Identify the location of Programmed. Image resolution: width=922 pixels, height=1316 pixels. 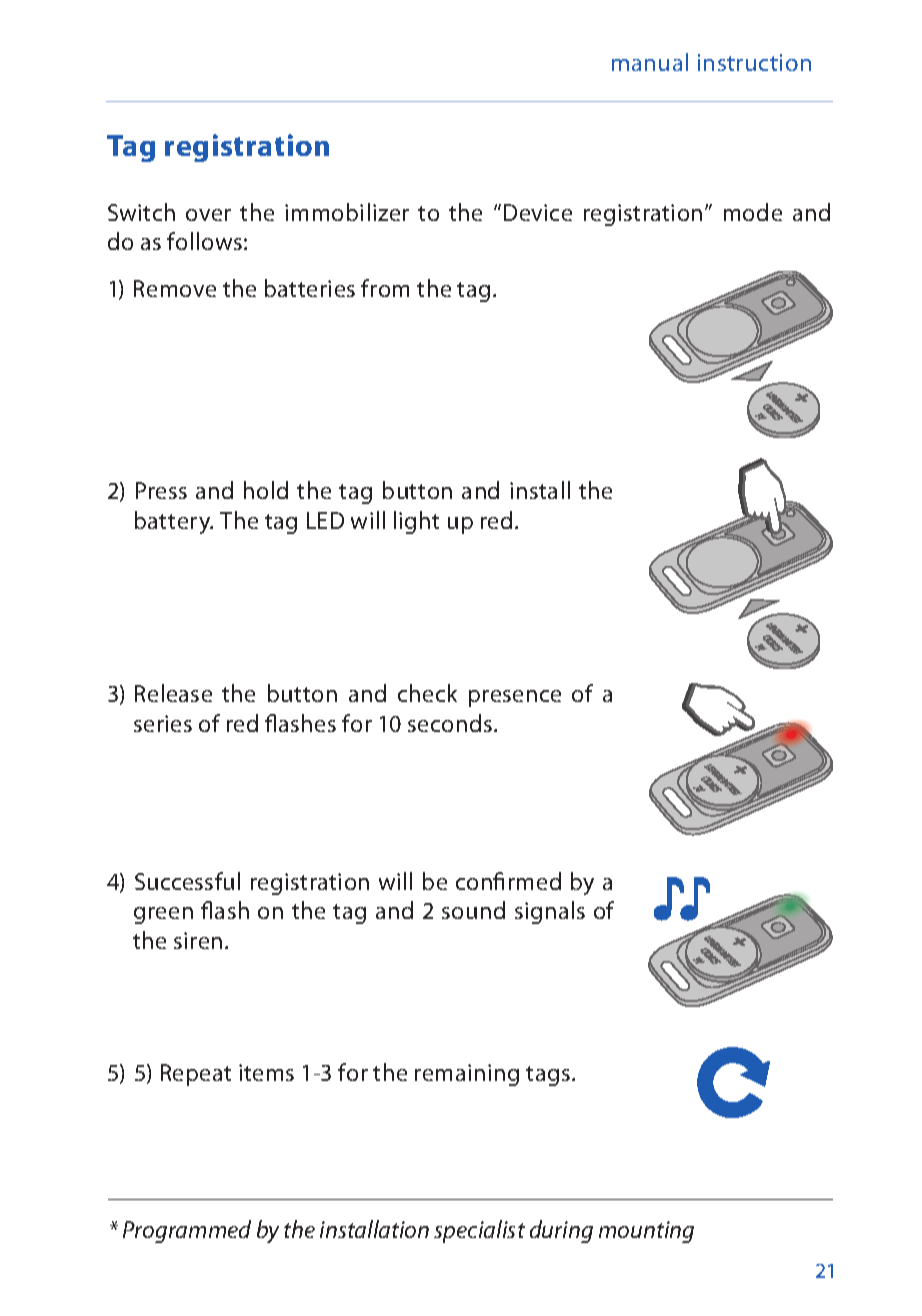
(187, 1231).
